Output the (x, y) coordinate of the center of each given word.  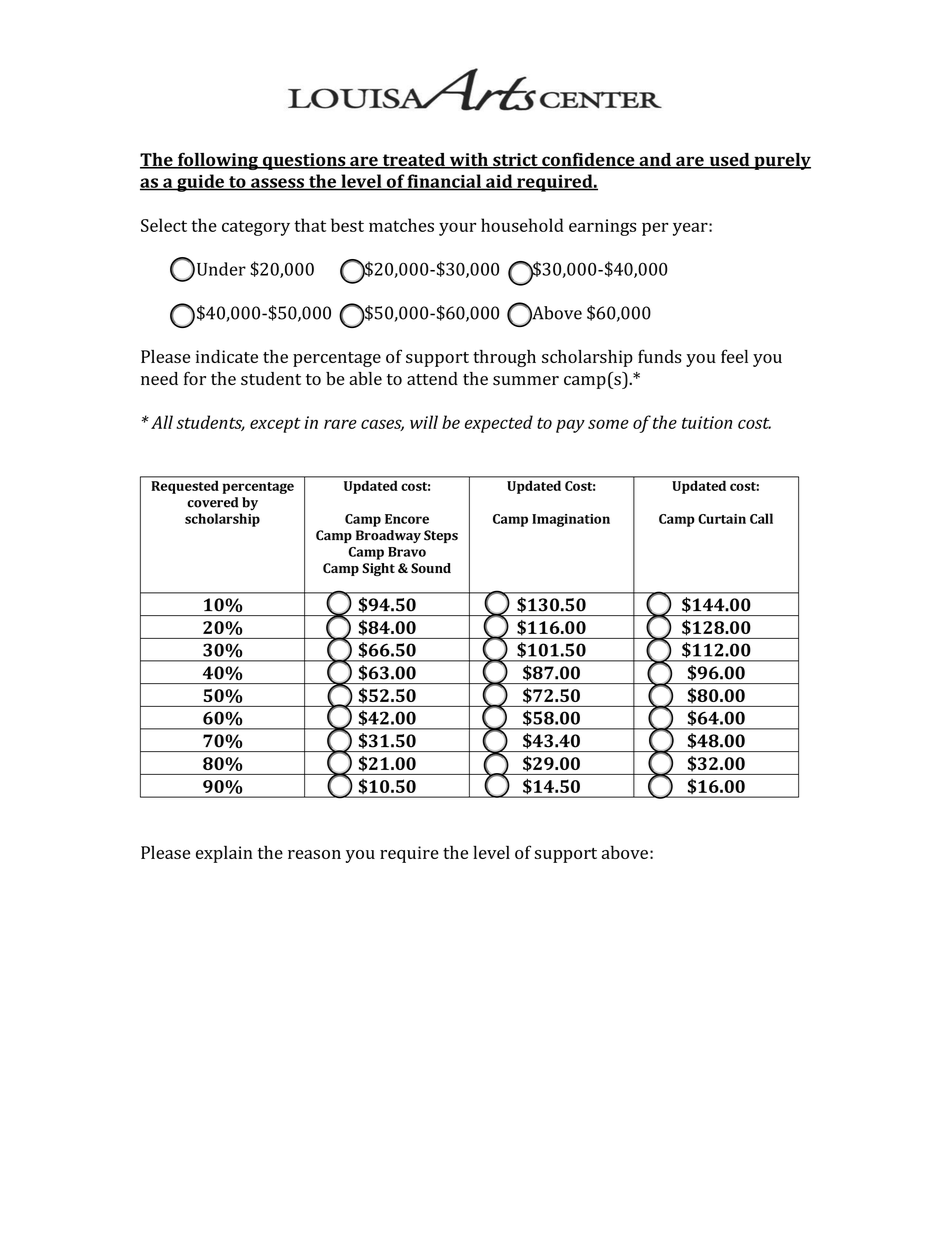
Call (761, 518)
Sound (431, 568)
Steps (441, 536)
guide (200, 183)
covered (212, 502)
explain (224, 854)
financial (444, 182)
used (729, 161)
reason (314, 854)
